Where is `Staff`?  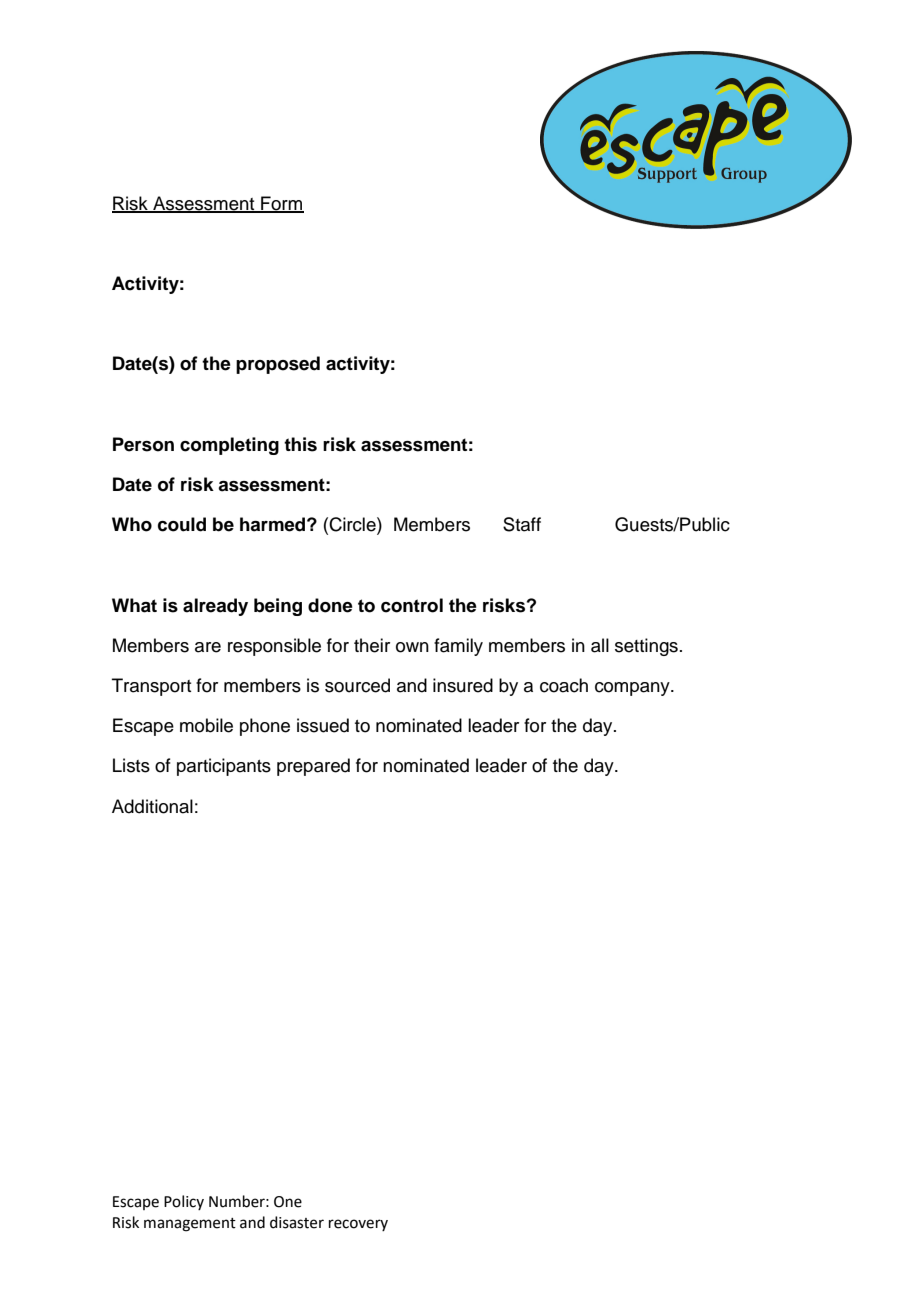 Staff is located at coordinates (522, 524).
